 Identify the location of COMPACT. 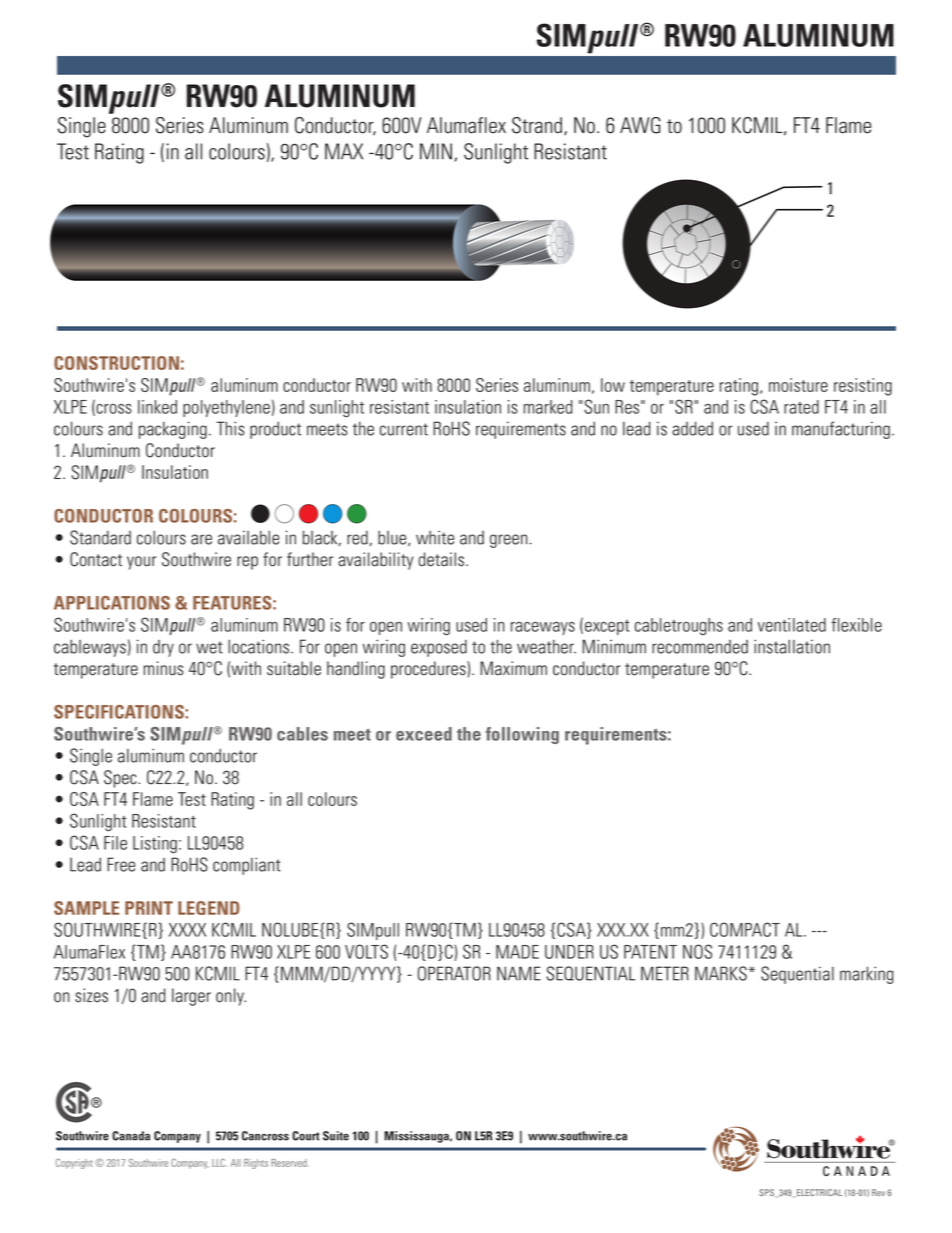
(745, 929).
